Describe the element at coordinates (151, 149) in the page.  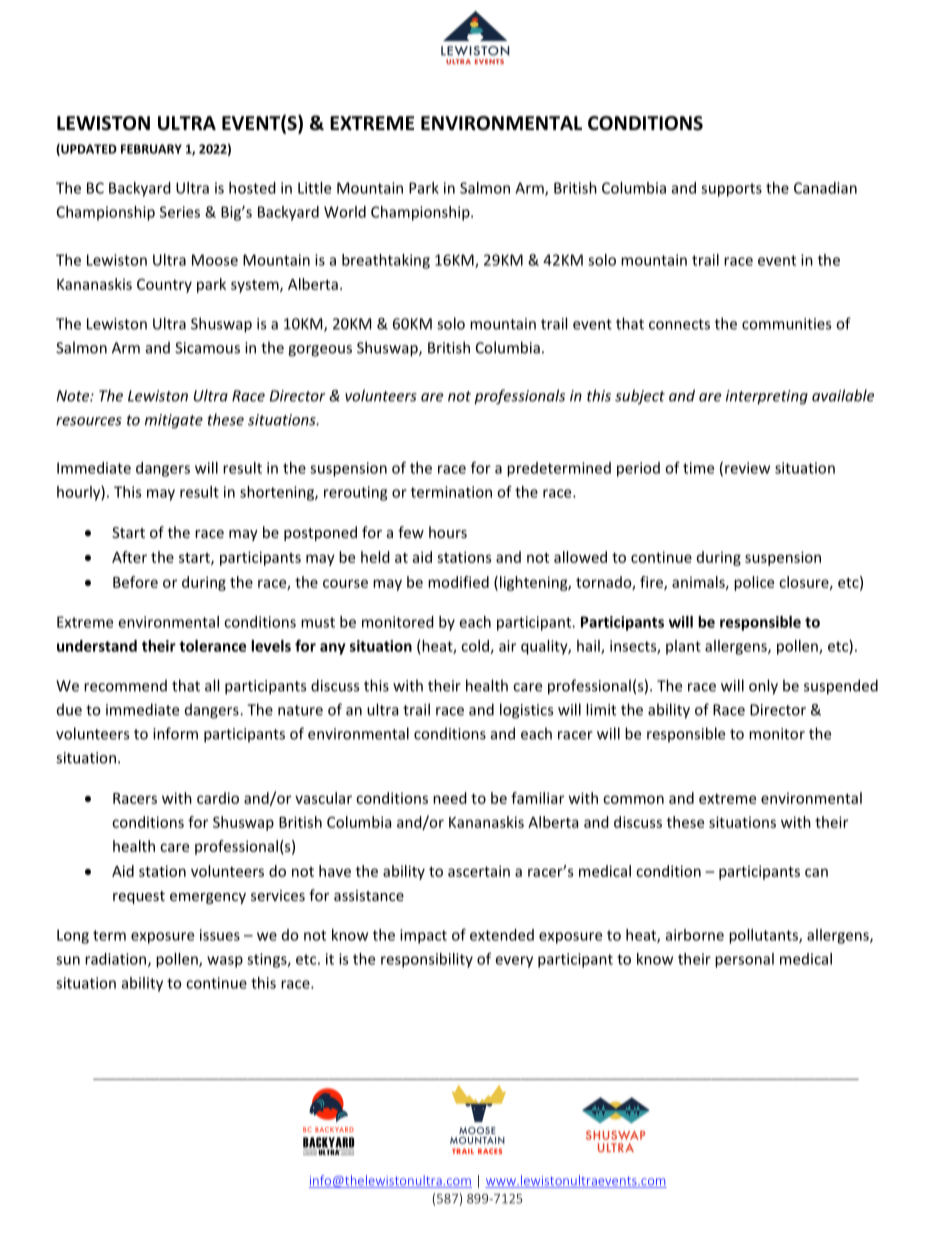
I see `FEBRUARY` at that location.
